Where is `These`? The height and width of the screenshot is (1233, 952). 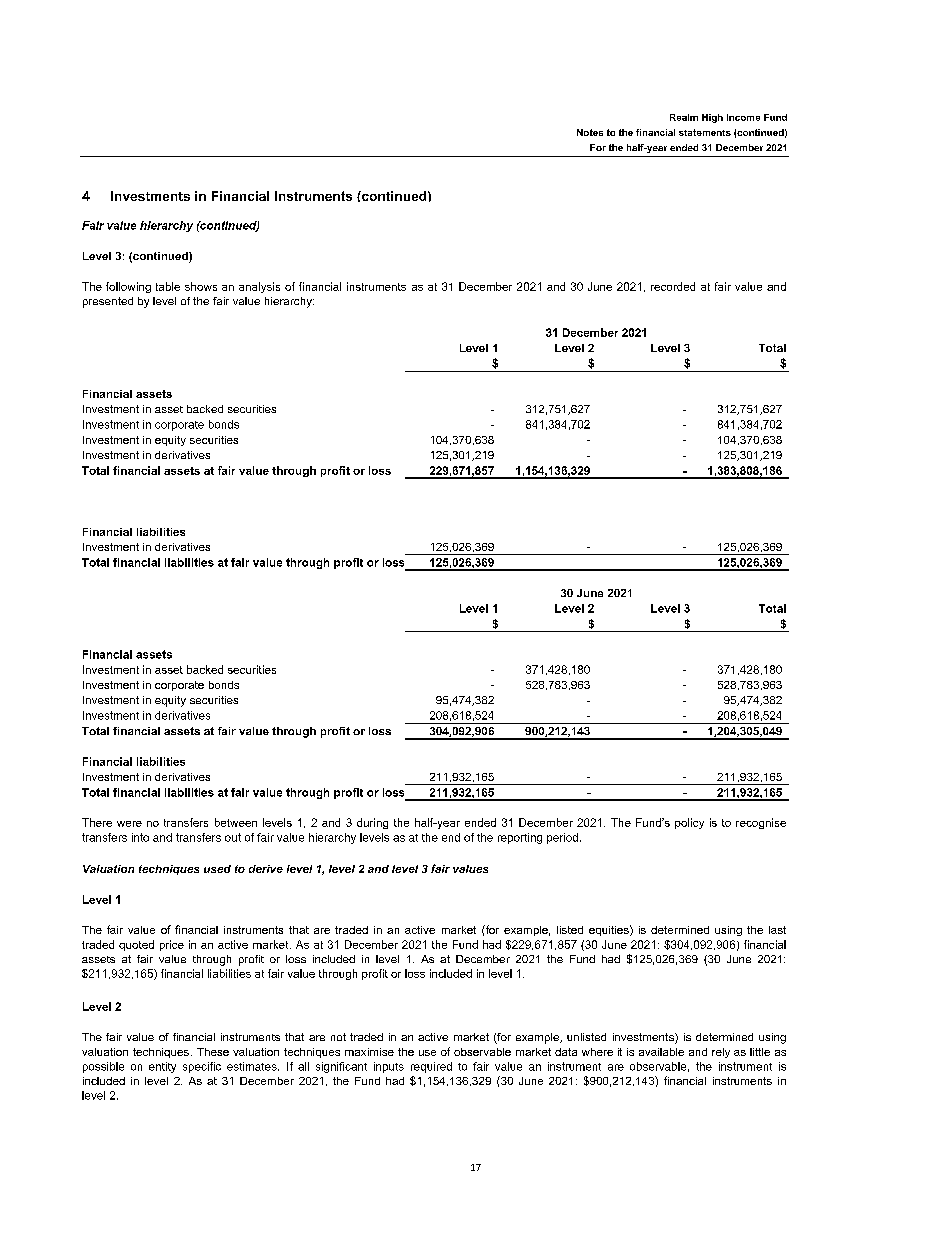
These is located at coordinates (213, 1052).
